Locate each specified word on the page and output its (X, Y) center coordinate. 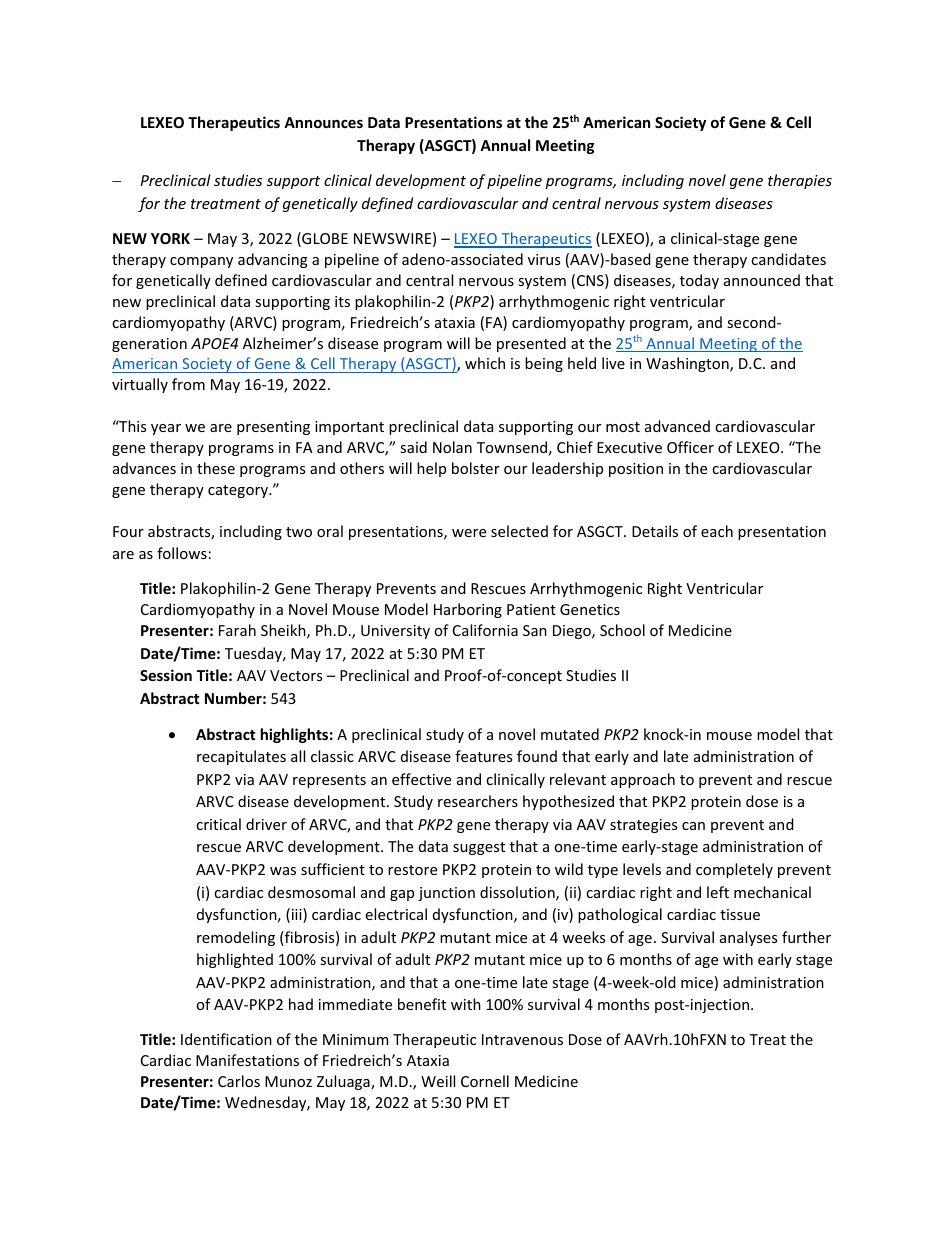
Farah (237, 630)
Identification (226, 1039)
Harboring (468, 610)
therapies (800, 181)
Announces (323, 122)
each (717, 531)
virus (544, 259)
